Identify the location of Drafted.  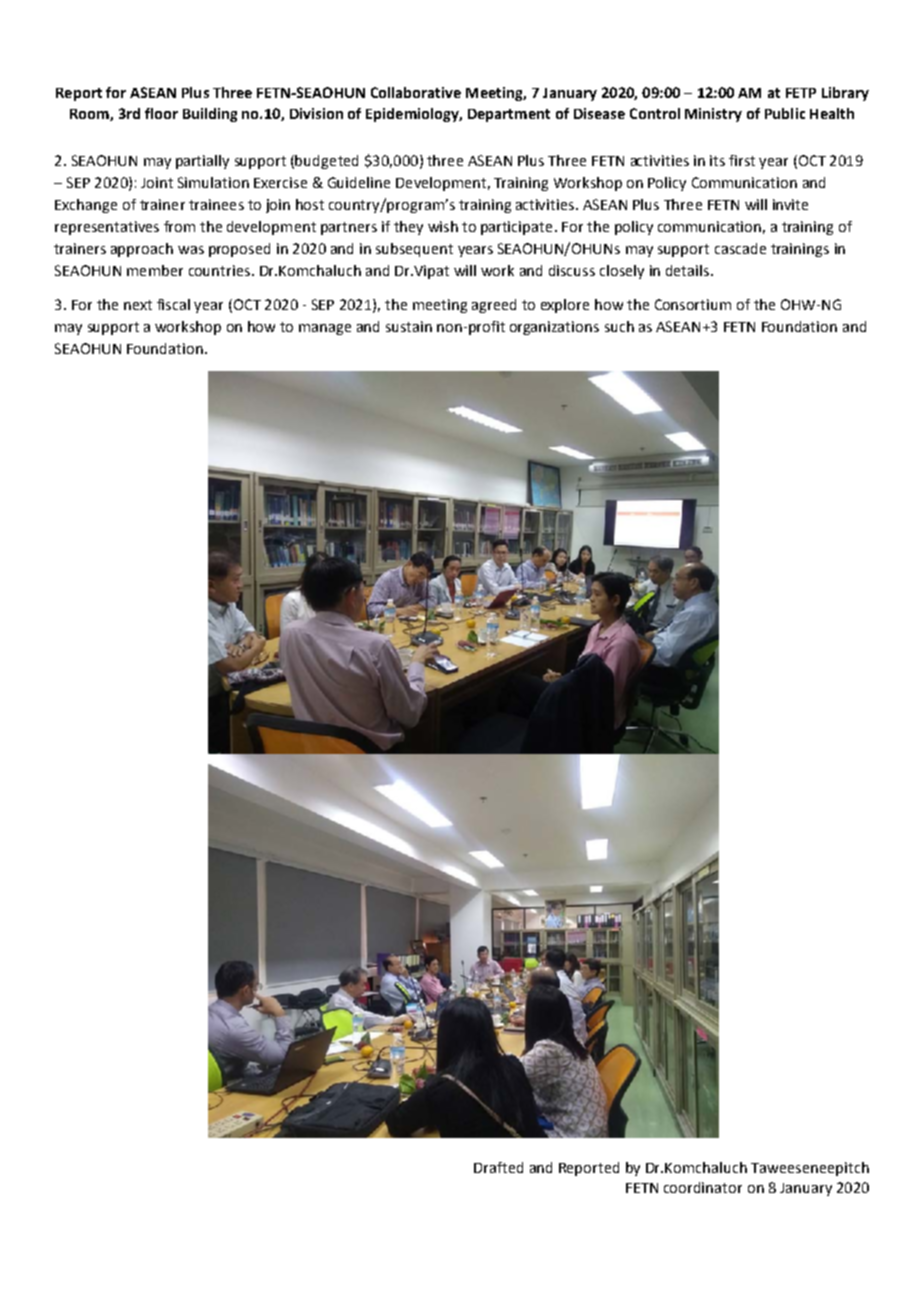
(498, 1167).
